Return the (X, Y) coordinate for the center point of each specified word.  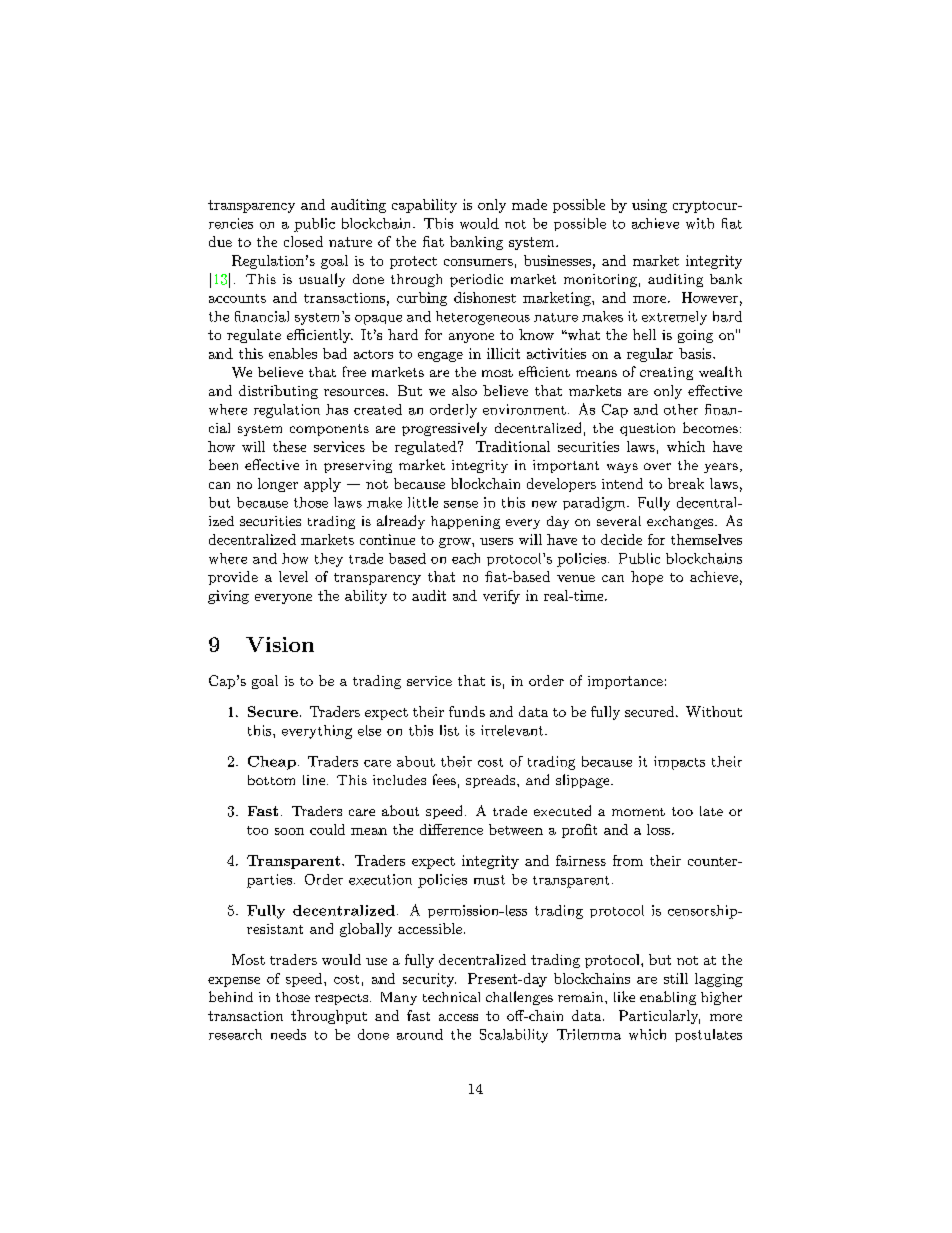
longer (278, 485)
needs (288, 1034)
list (449, 730)
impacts (679, 763)
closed (303, 241)
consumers (478, 262)
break (686, 483)
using (649, 206)
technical (451, 997)
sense (461, 504)
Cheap (272, 763)
